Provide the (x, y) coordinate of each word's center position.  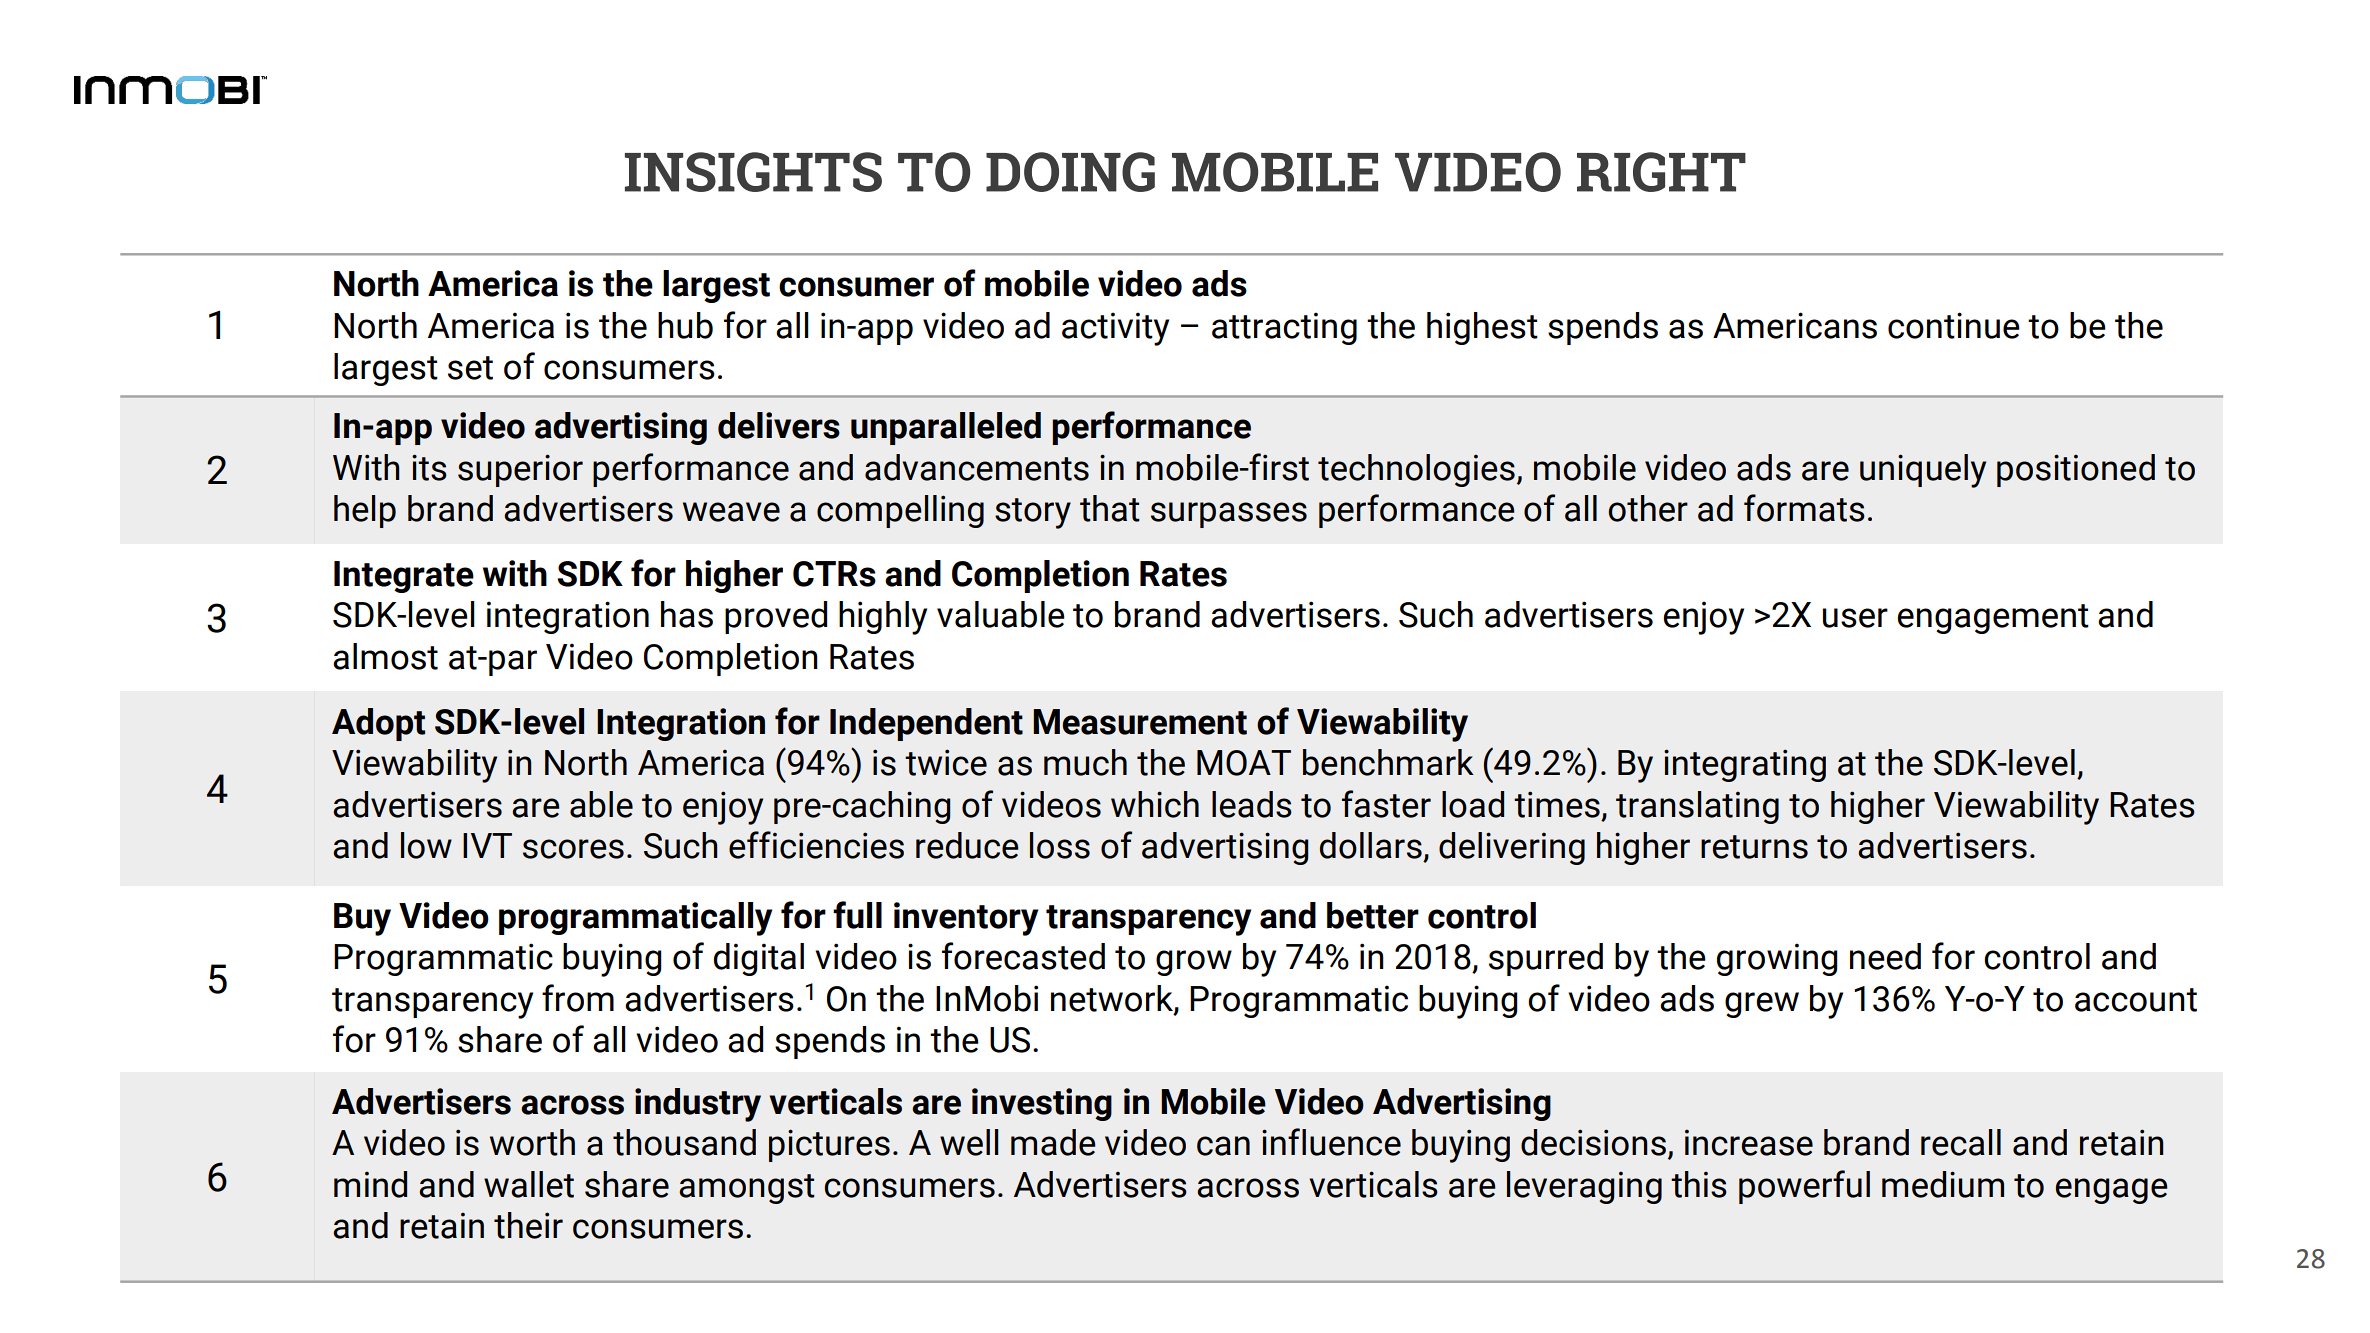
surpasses (1229, 515)
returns (1754, 847)
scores (573, 849)
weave (731, 512)
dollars (1371, 845)
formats (1804, 508)
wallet (529, 1184)
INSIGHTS (753, 172)
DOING (1070, 172)
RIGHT (1661, 172)
